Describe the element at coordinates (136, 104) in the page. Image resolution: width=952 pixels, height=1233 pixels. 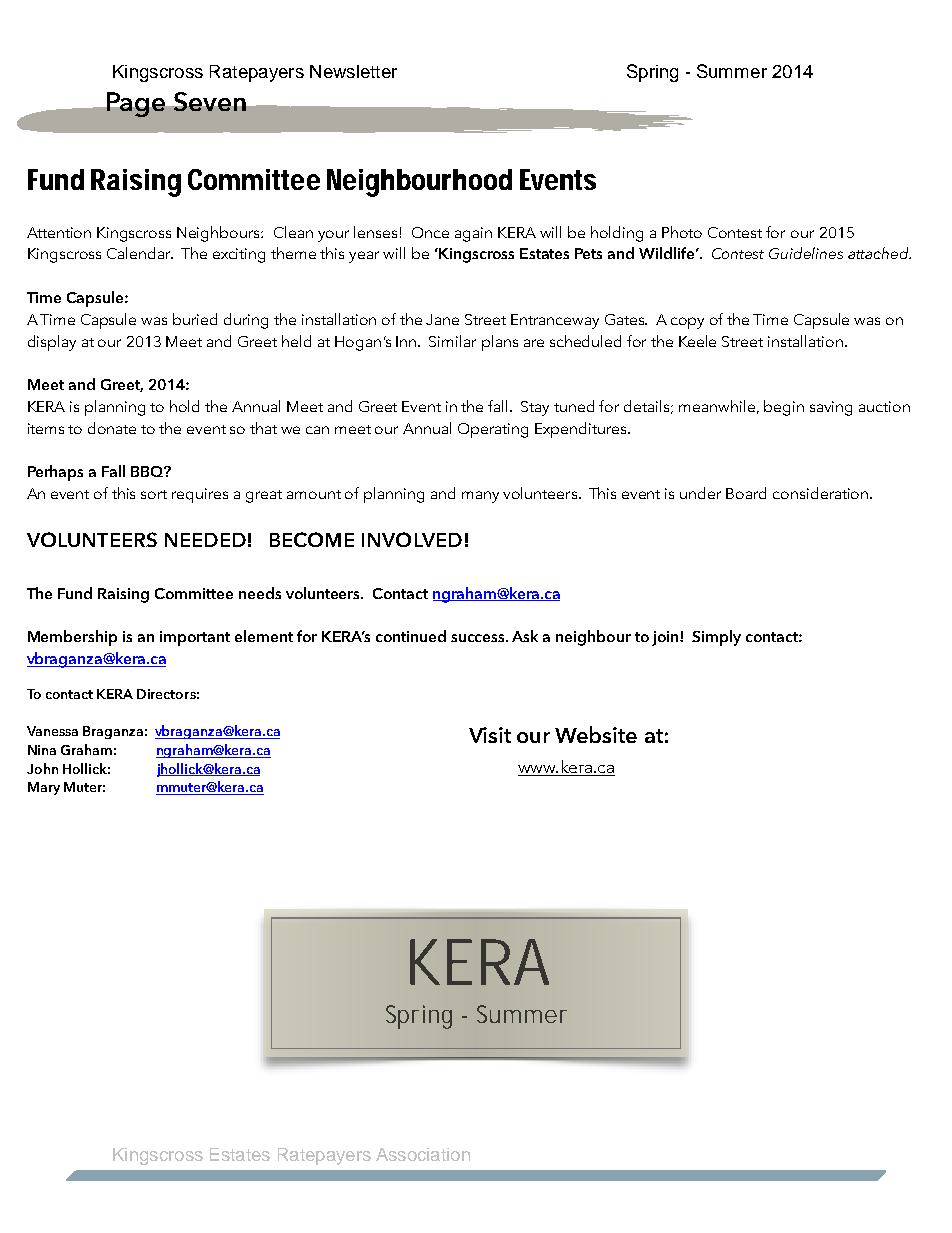
I see `Page` at that location.
